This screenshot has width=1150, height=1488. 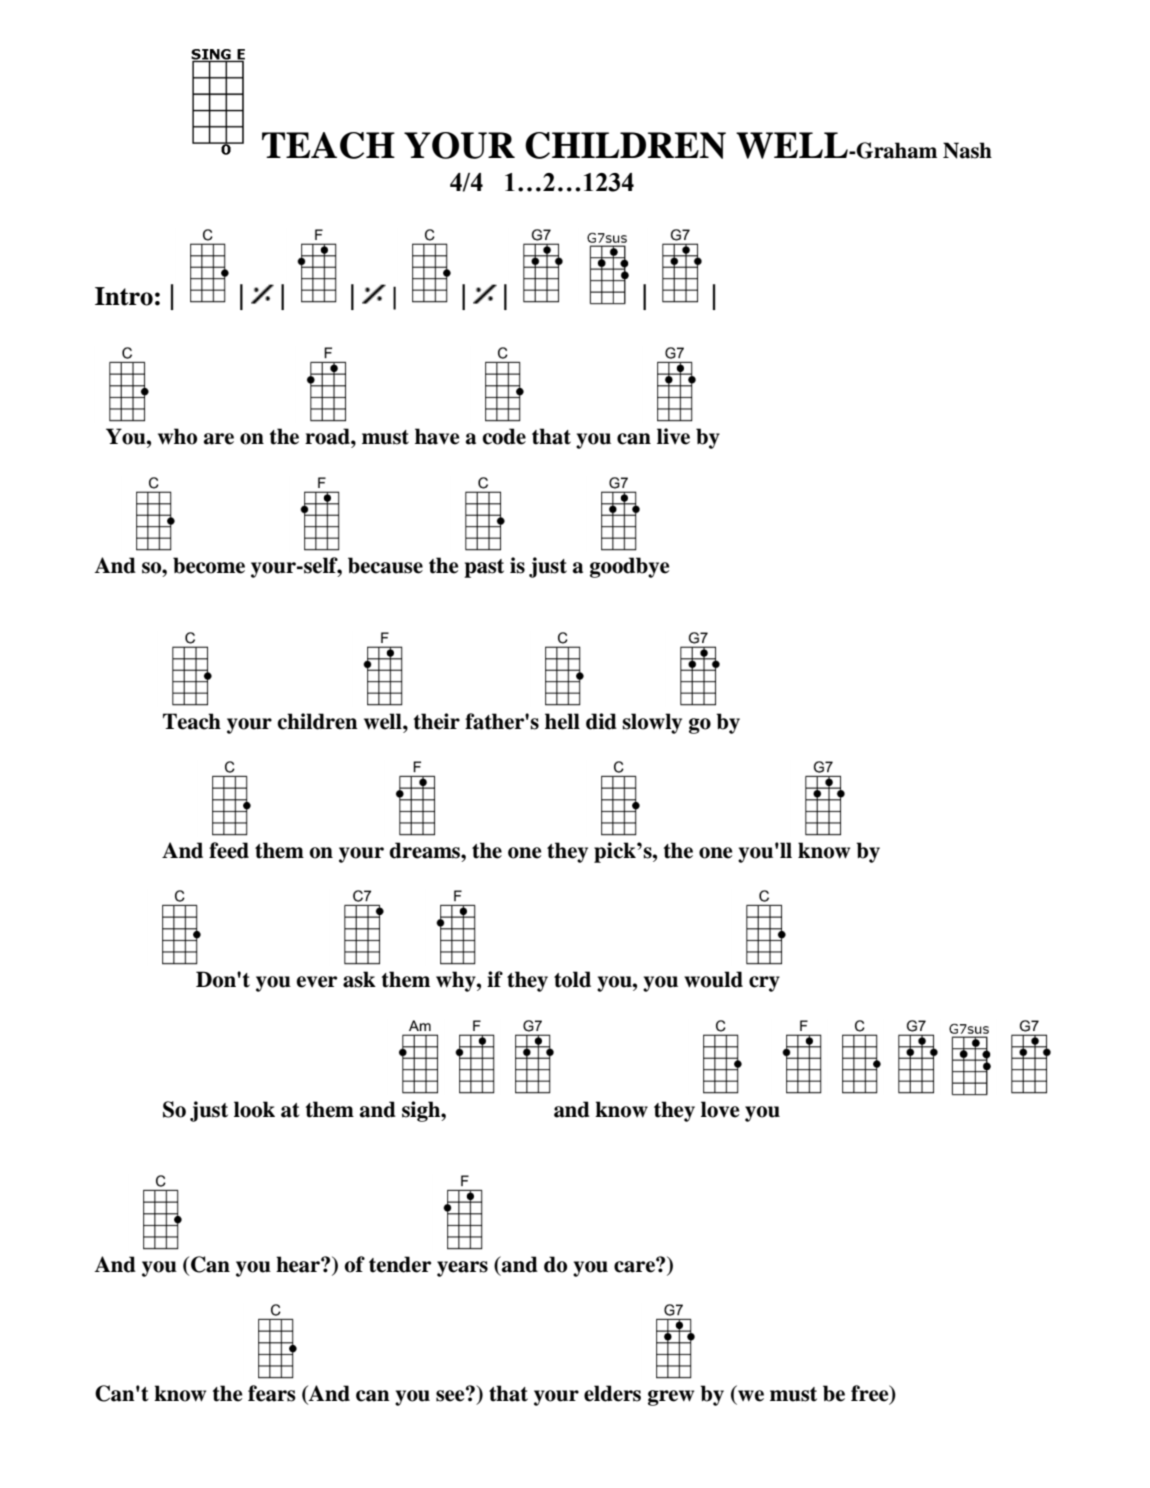 I want to click on live, so click(x=673, y=436).
